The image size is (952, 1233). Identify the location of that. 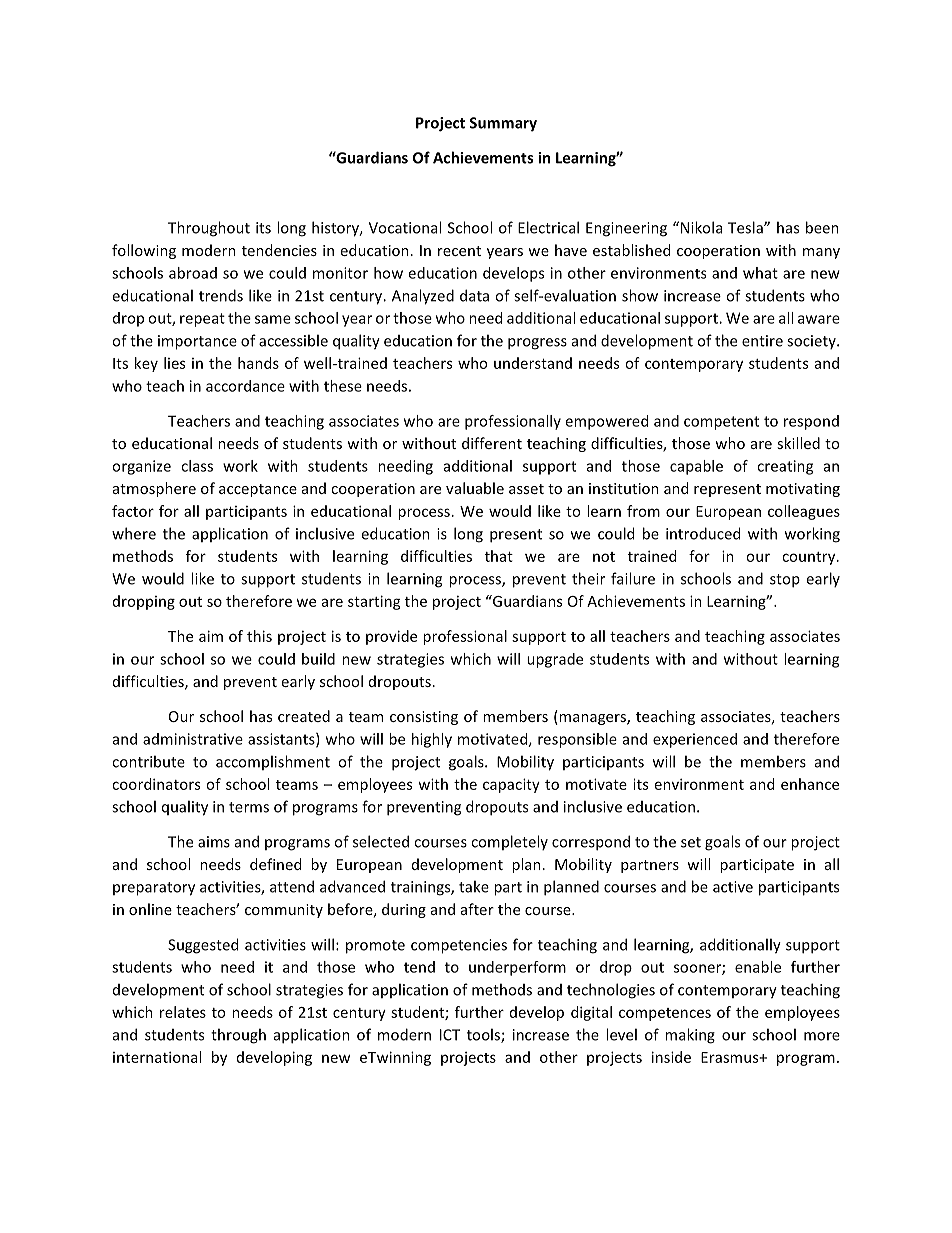
(499, 556).
